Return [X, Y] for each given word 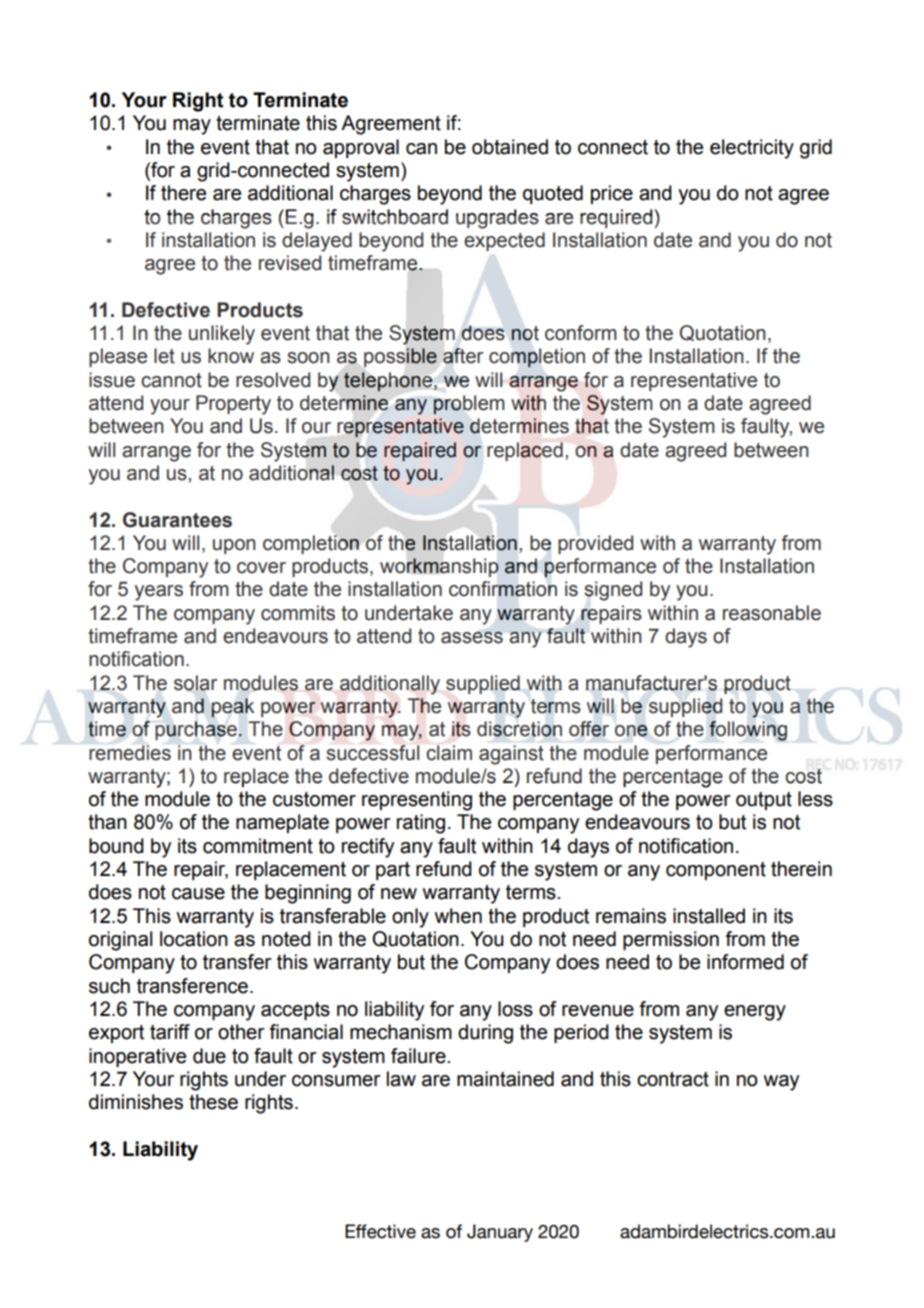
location [194, 939]
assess [472, 638]
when [458, 916]
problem [469, 405]
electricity [752, 149]
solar [195, 683]
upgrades [497, 219]
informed [745, 962]
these [213, 1102]
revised [290, 263]
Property [233, 405]
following [748, 731]
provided [595, 544]
